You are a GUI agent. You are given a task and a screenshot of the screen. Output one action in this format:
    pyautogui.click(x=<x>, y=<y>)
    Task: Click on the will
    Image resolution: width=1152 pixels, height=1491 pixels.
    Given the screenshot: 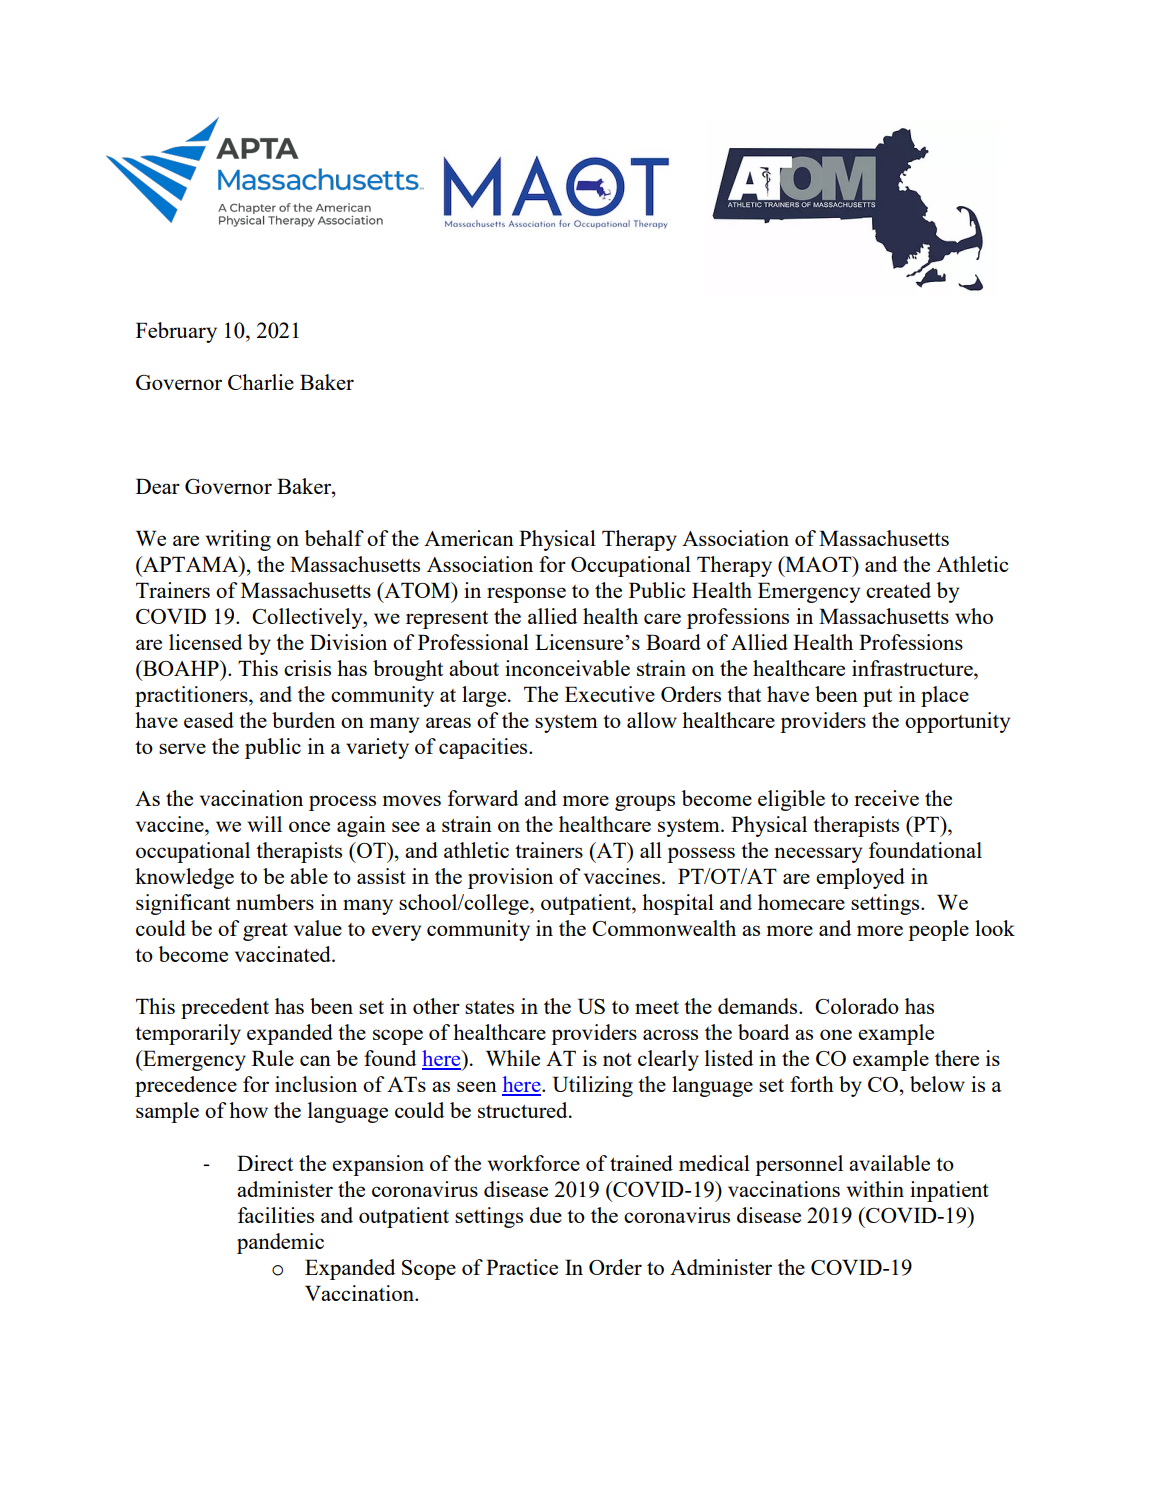 What is the action you would take?
    pyautogui.click(x=265, y=824)
